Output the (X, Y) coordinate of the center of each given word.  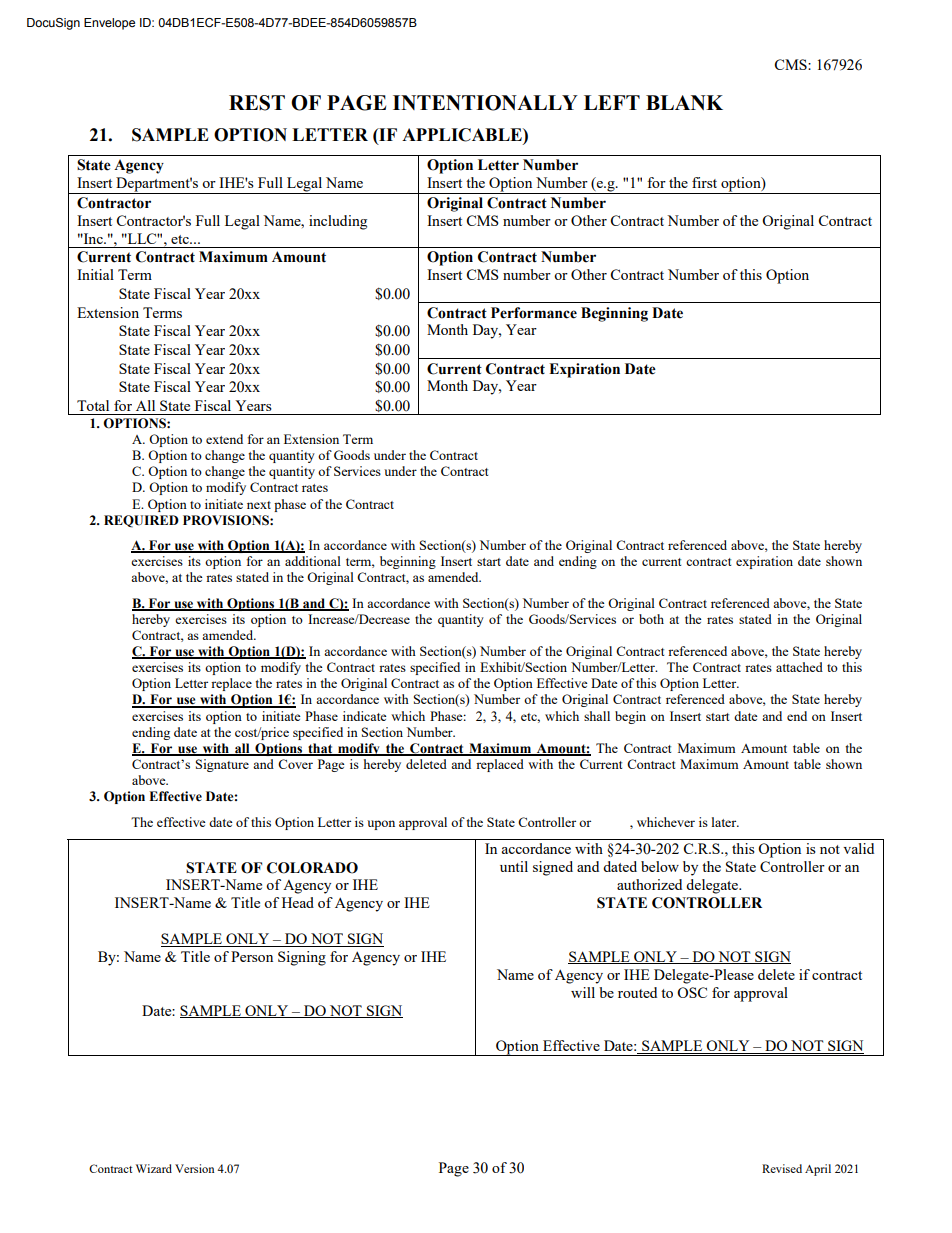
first (704, 182)
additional (313, 561)
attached (799, 667)
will (583, 992)
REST (257, 103)
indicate (365, 716)
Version (194, 1168)
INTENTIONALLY (485, 103)
